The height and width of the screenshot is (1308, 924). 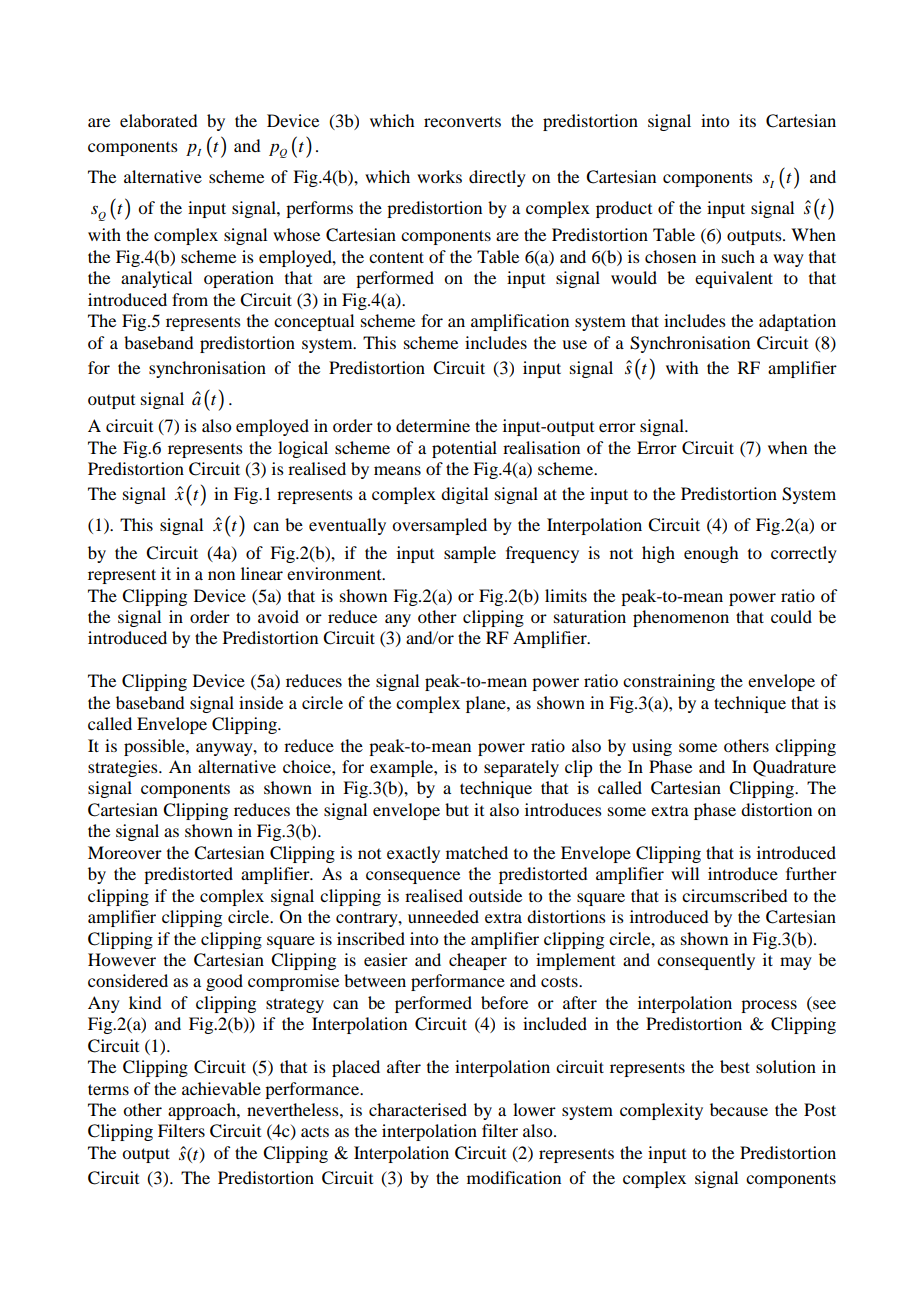 I want to click on product, so click(x=624, y=209).
